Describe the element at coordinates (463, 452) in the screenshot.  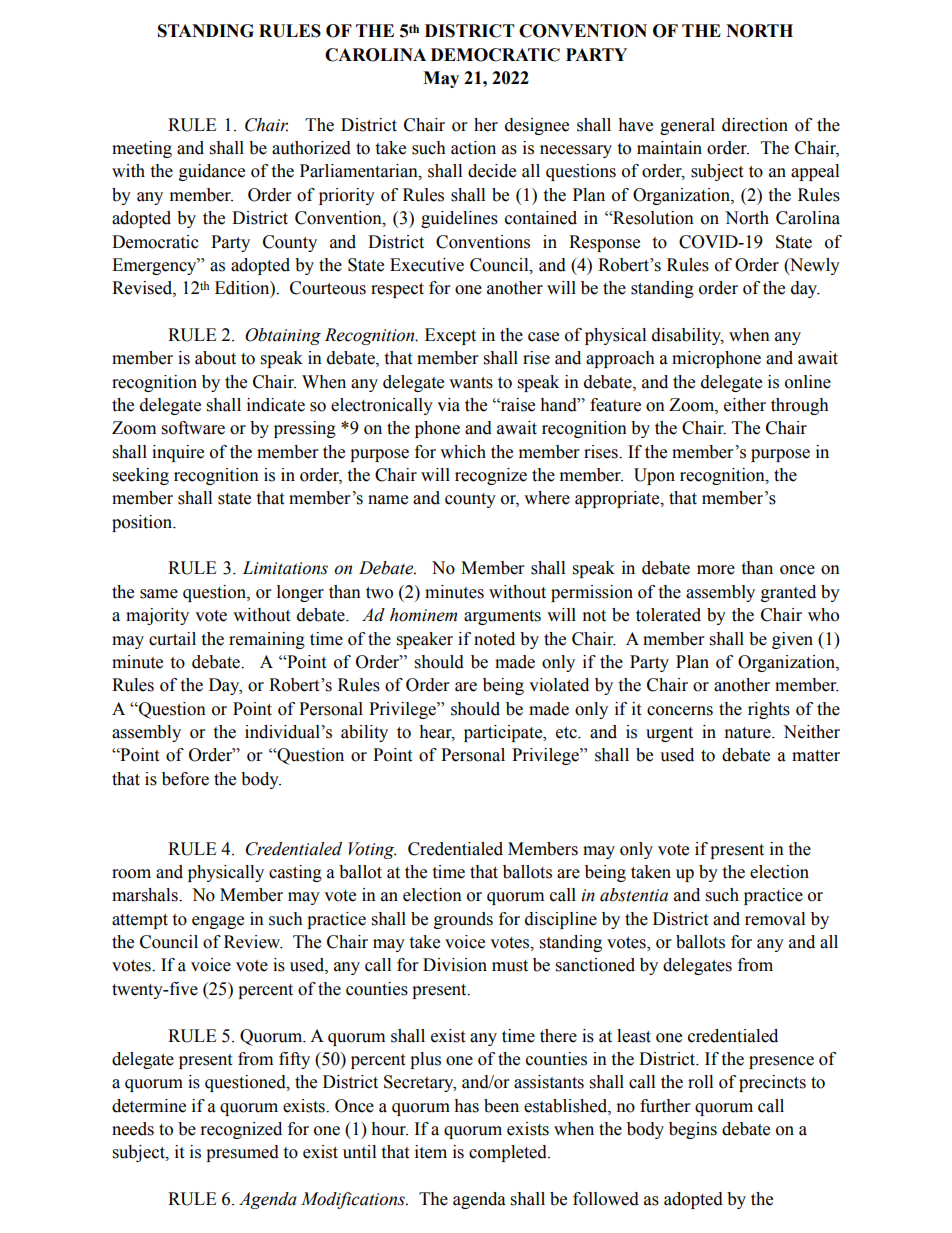
I see `which` at that location.
